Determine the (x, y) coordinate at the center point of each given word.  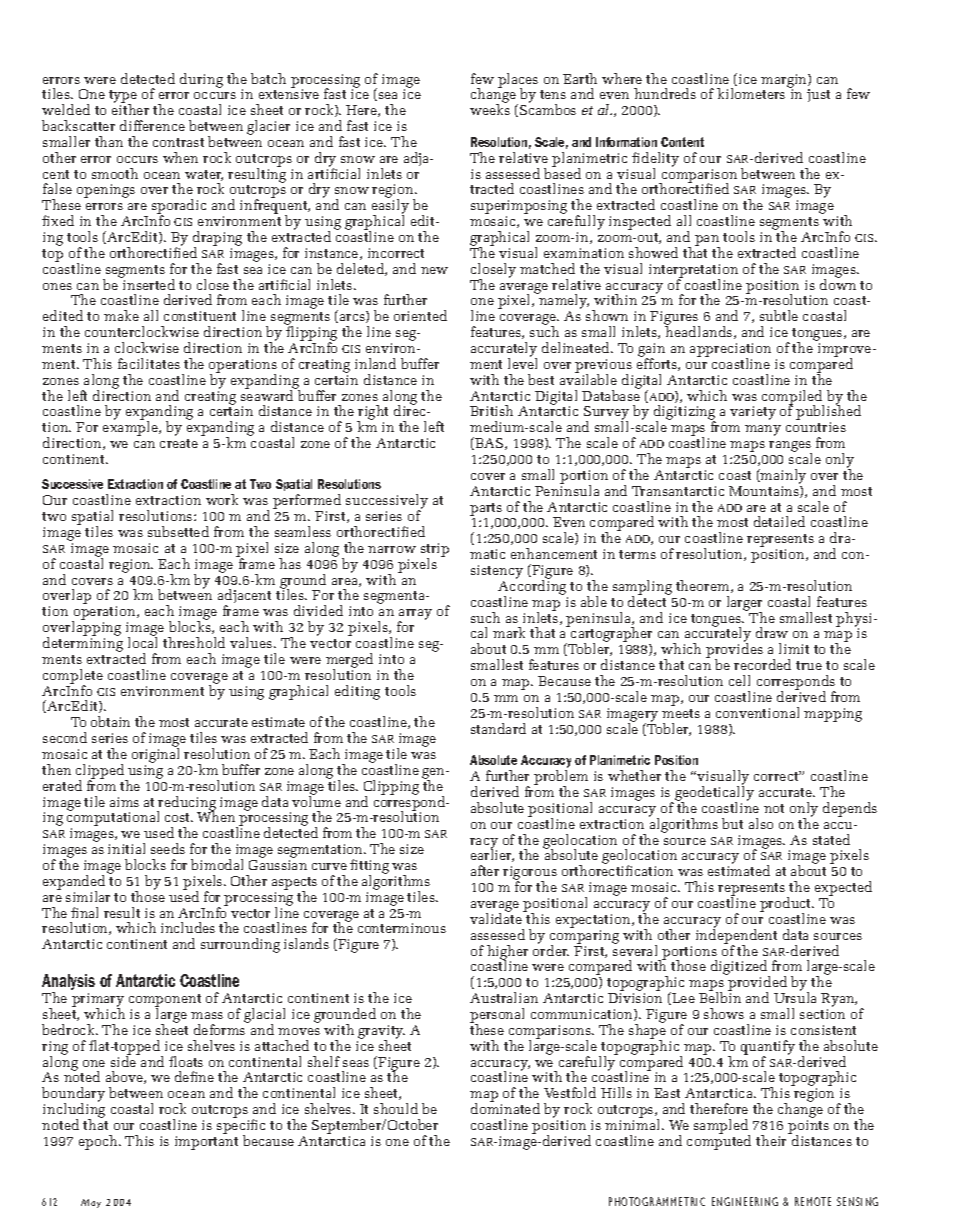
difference (152, 125)
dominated (505, 1108)
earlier (492, 855)
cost (179, 817)
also (761, 823)
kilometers (751, 93)
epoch (99, 1142)
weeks (490, 109)
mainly (782, 476)
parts (486, 509)
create (179, 443)
